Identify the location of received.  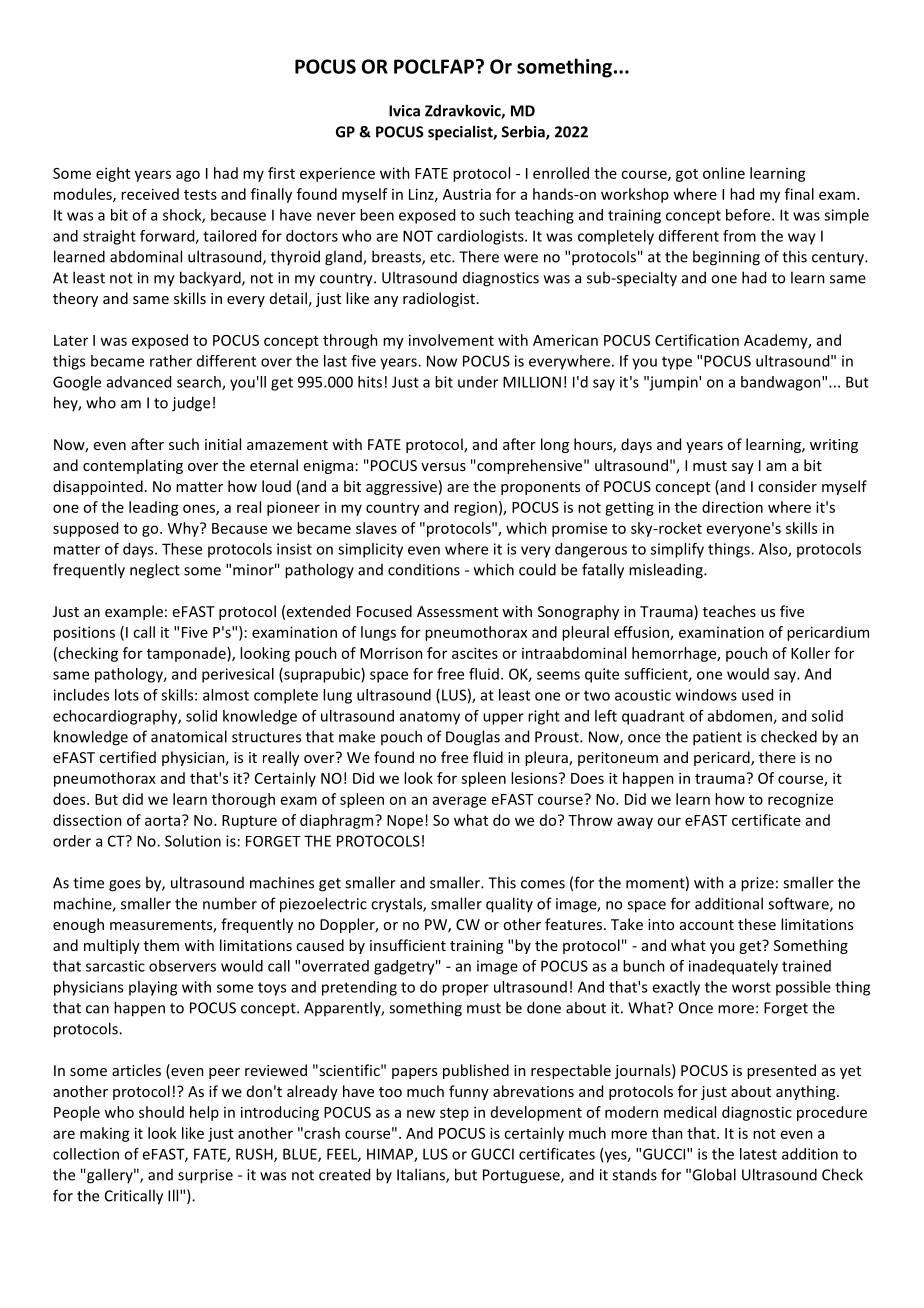
(150, 194).
